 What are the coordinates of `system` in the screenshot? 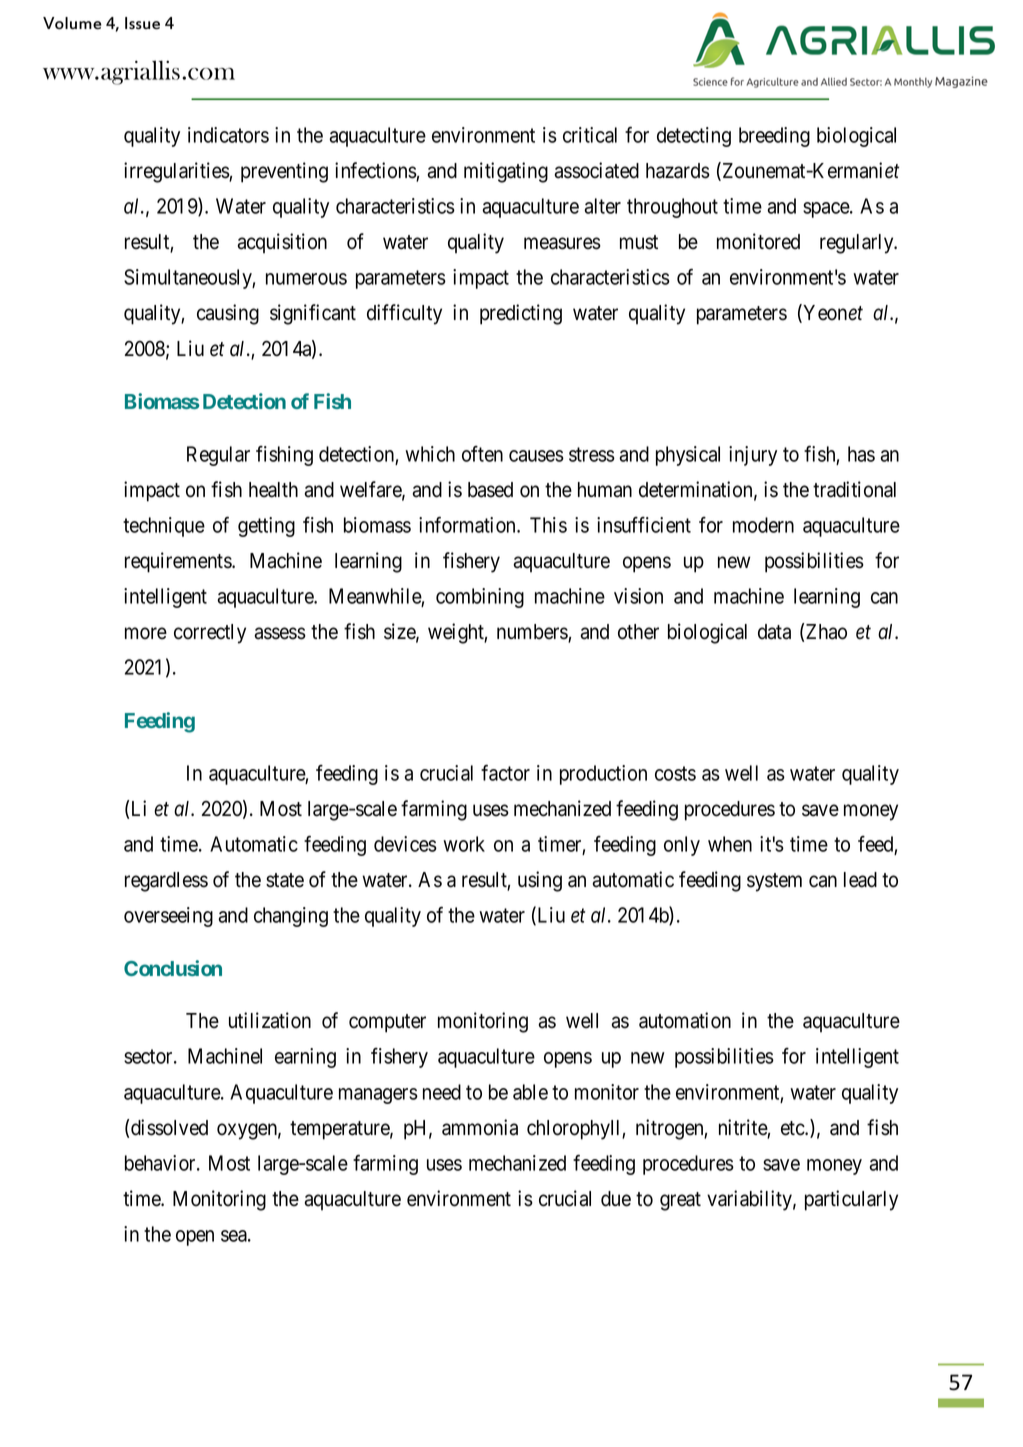 It's located at (774, 882).
